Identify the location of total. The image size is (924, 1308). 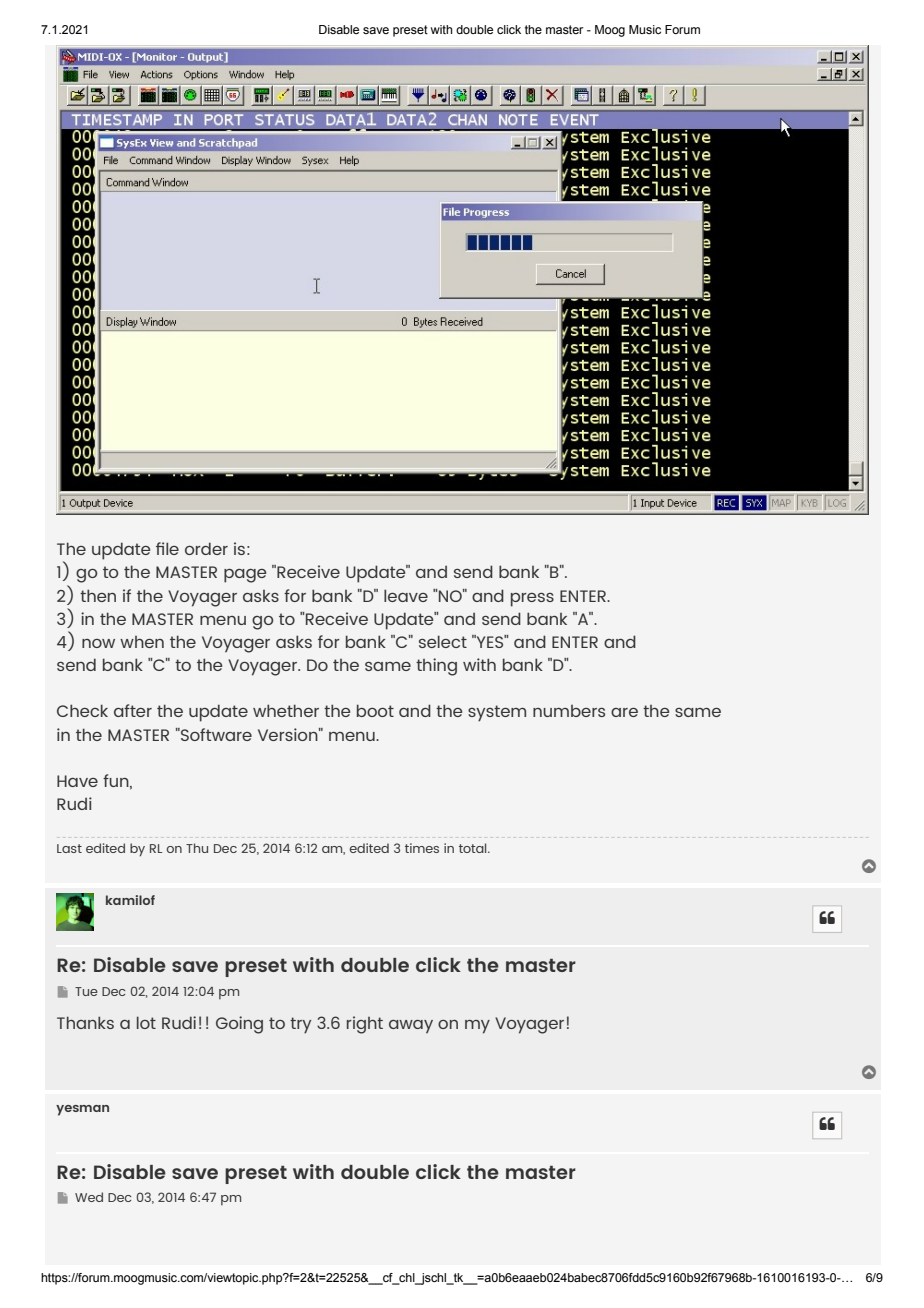
(474, 848).
